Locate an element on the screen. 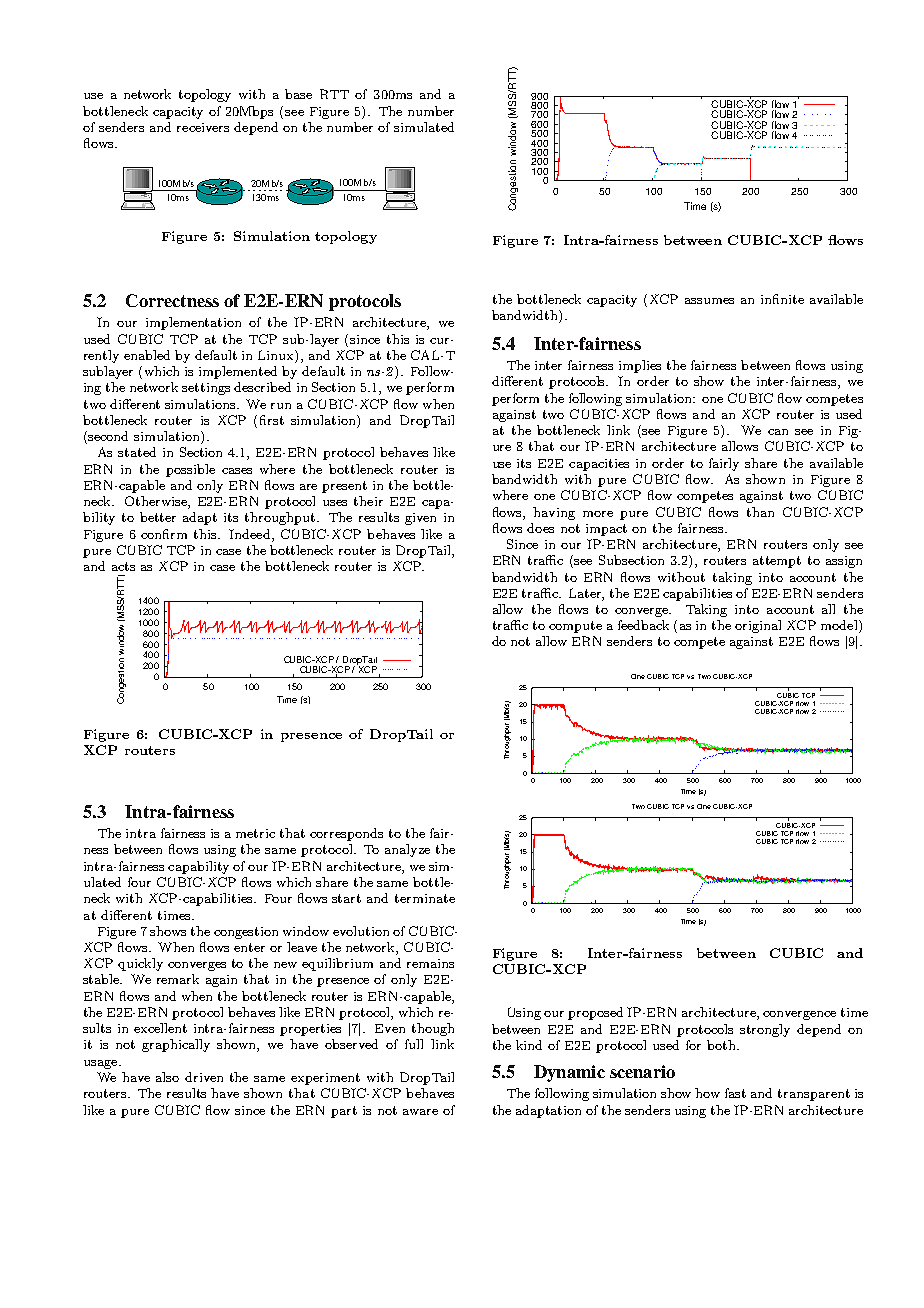 Image resolution: width=924 pixels, height=1308 pixels. analyze is located at coordinates (407, 850).
